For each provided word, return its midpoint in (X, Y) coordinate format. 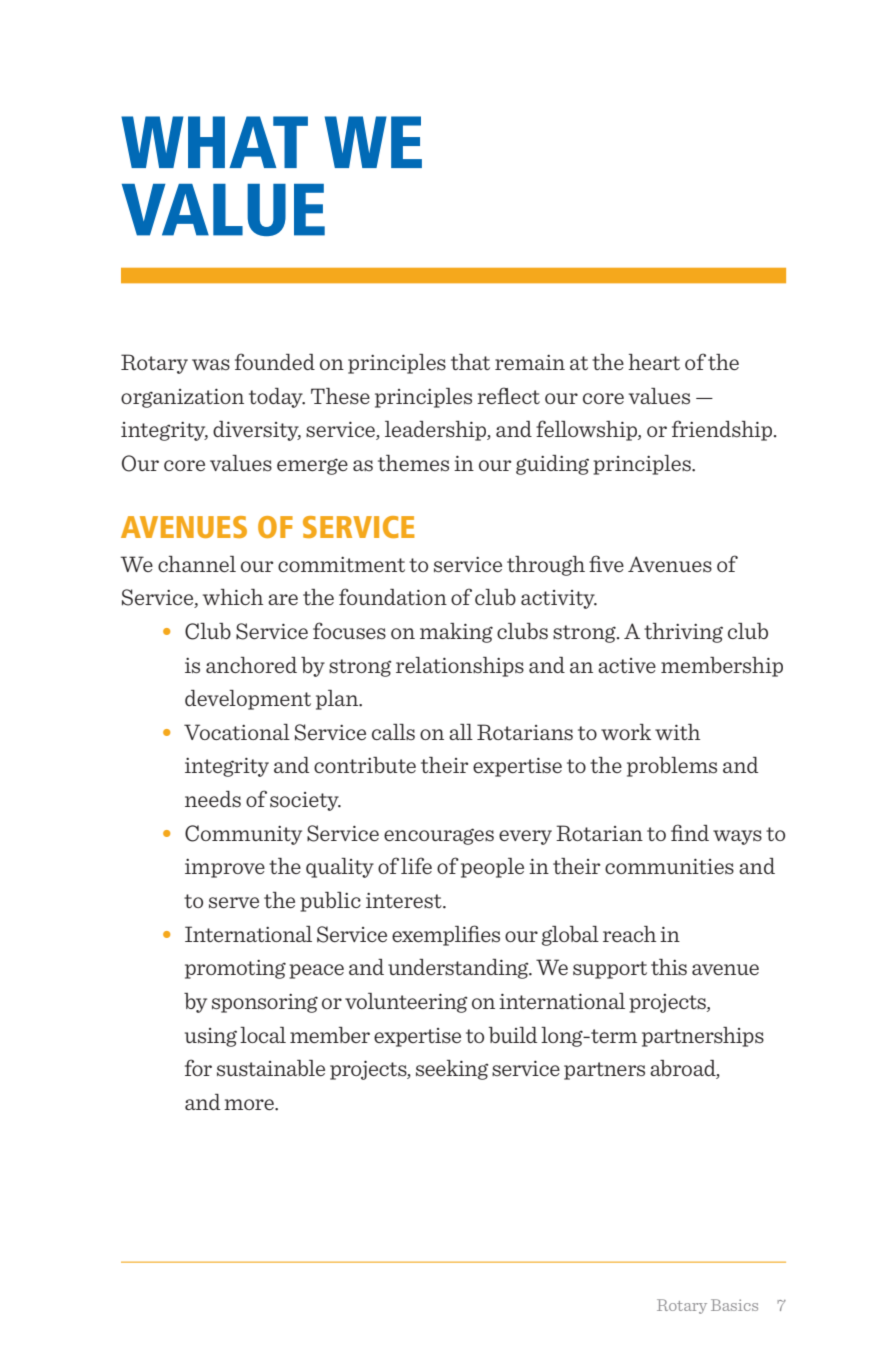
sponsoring (265, 1003)
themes (413, 463)
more (250, 1104)
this (669, 967)
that (470, 362)
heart (654, 362)
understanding (459, 969)
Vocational (237, 732)
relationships (460, 667)
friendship (723, 430)
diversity (257, 431)
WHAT (214, 142)
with (677, 732)
